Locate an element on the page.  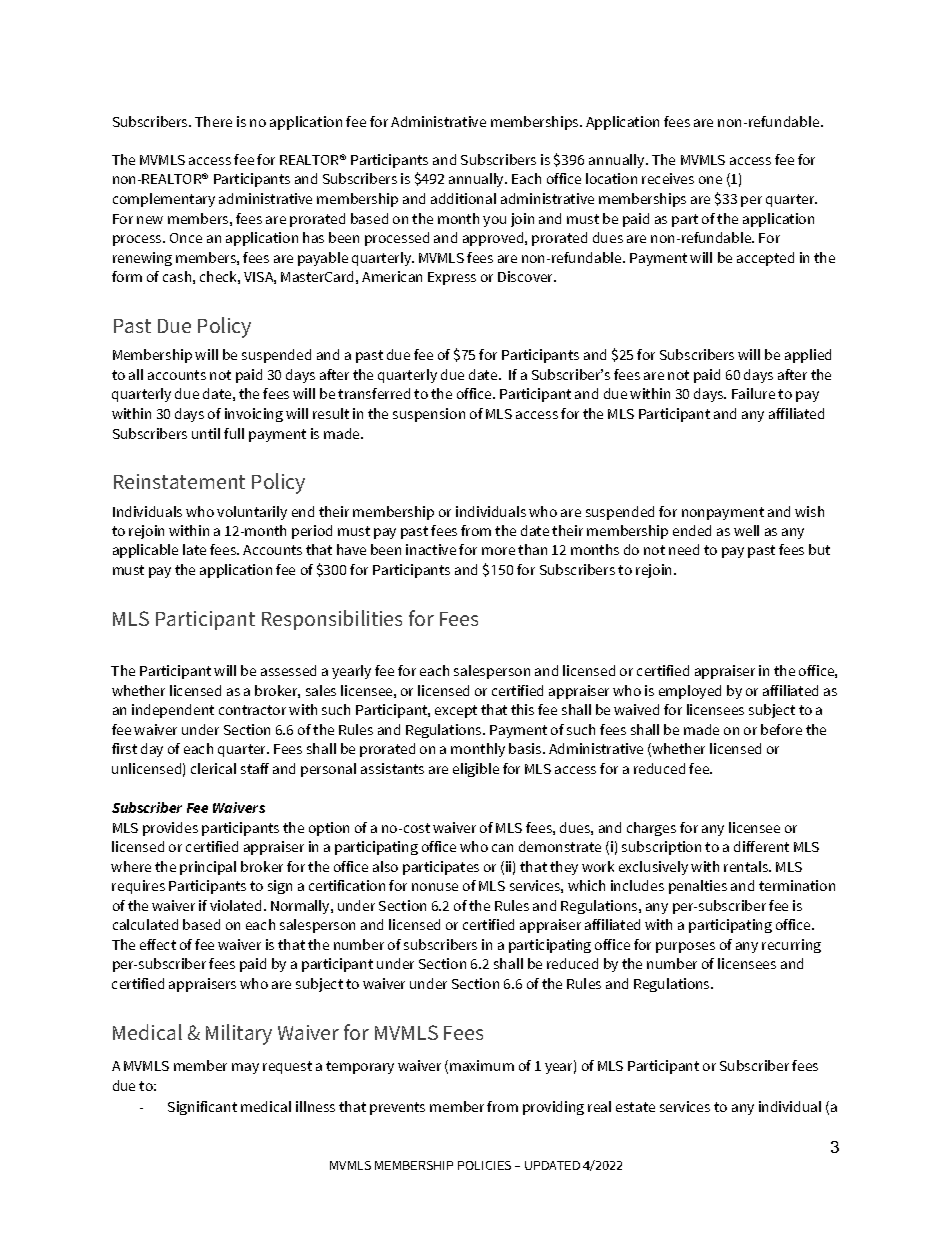
may is located at coordinates (245, 1068).
